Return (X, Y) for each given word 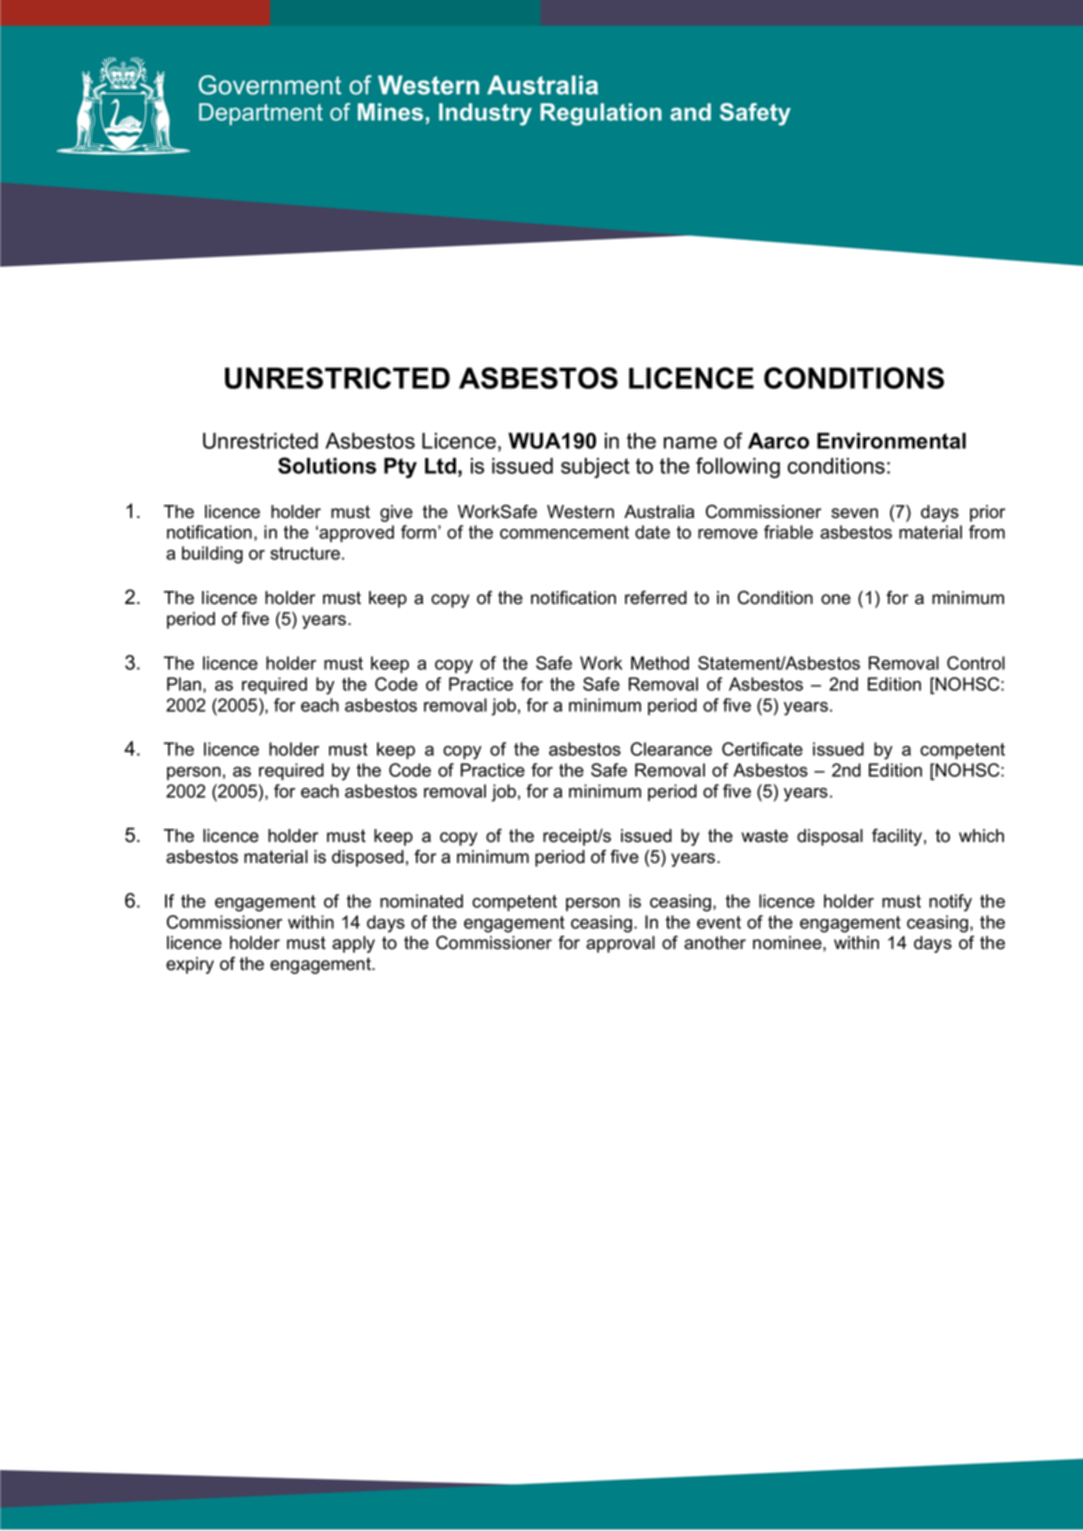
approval (620, 944)
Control (976, 663)
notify (950, 903)
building (212, 555)
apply (353, 944)
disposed (368, 858)
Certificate (762, 749)
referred (656, 597)
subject (595, 468)
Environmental (891, 441)
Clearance (671, 749)
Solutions (327, 465)
